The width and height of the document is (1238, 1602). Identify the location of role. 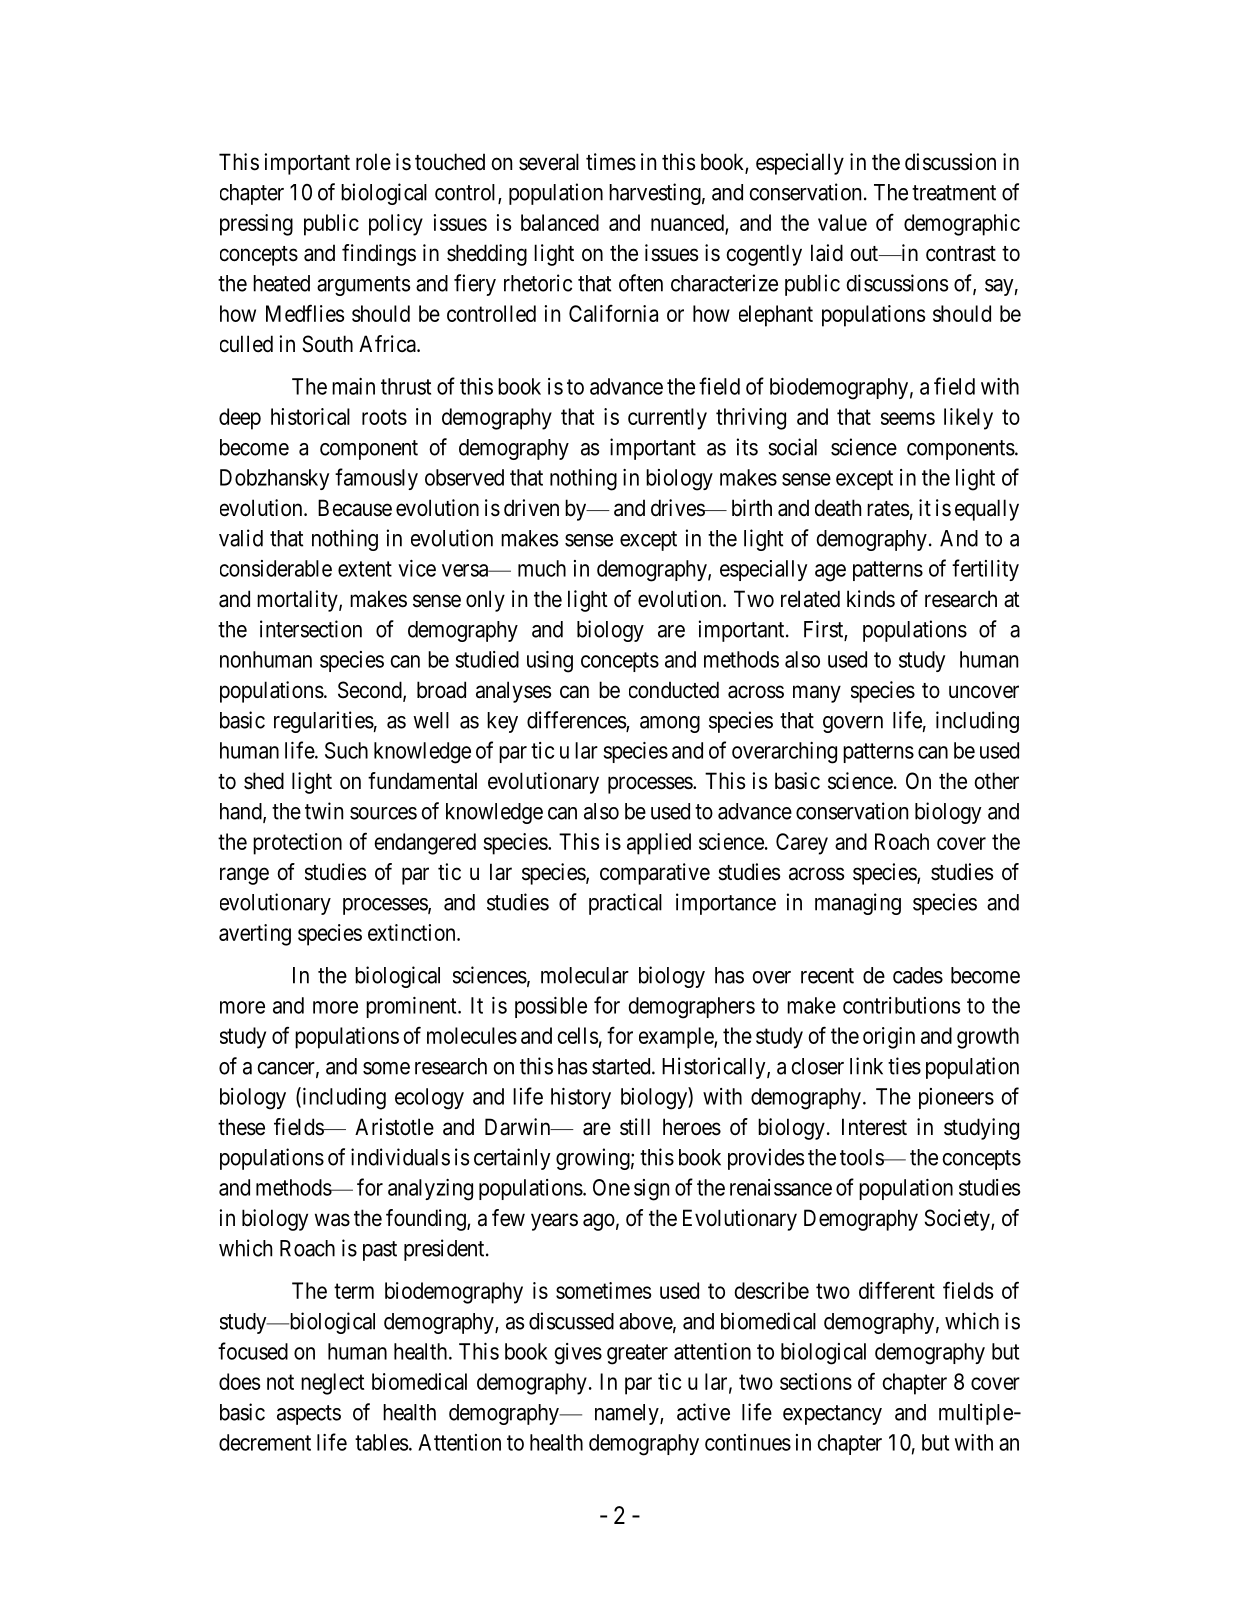
(373, 162).
